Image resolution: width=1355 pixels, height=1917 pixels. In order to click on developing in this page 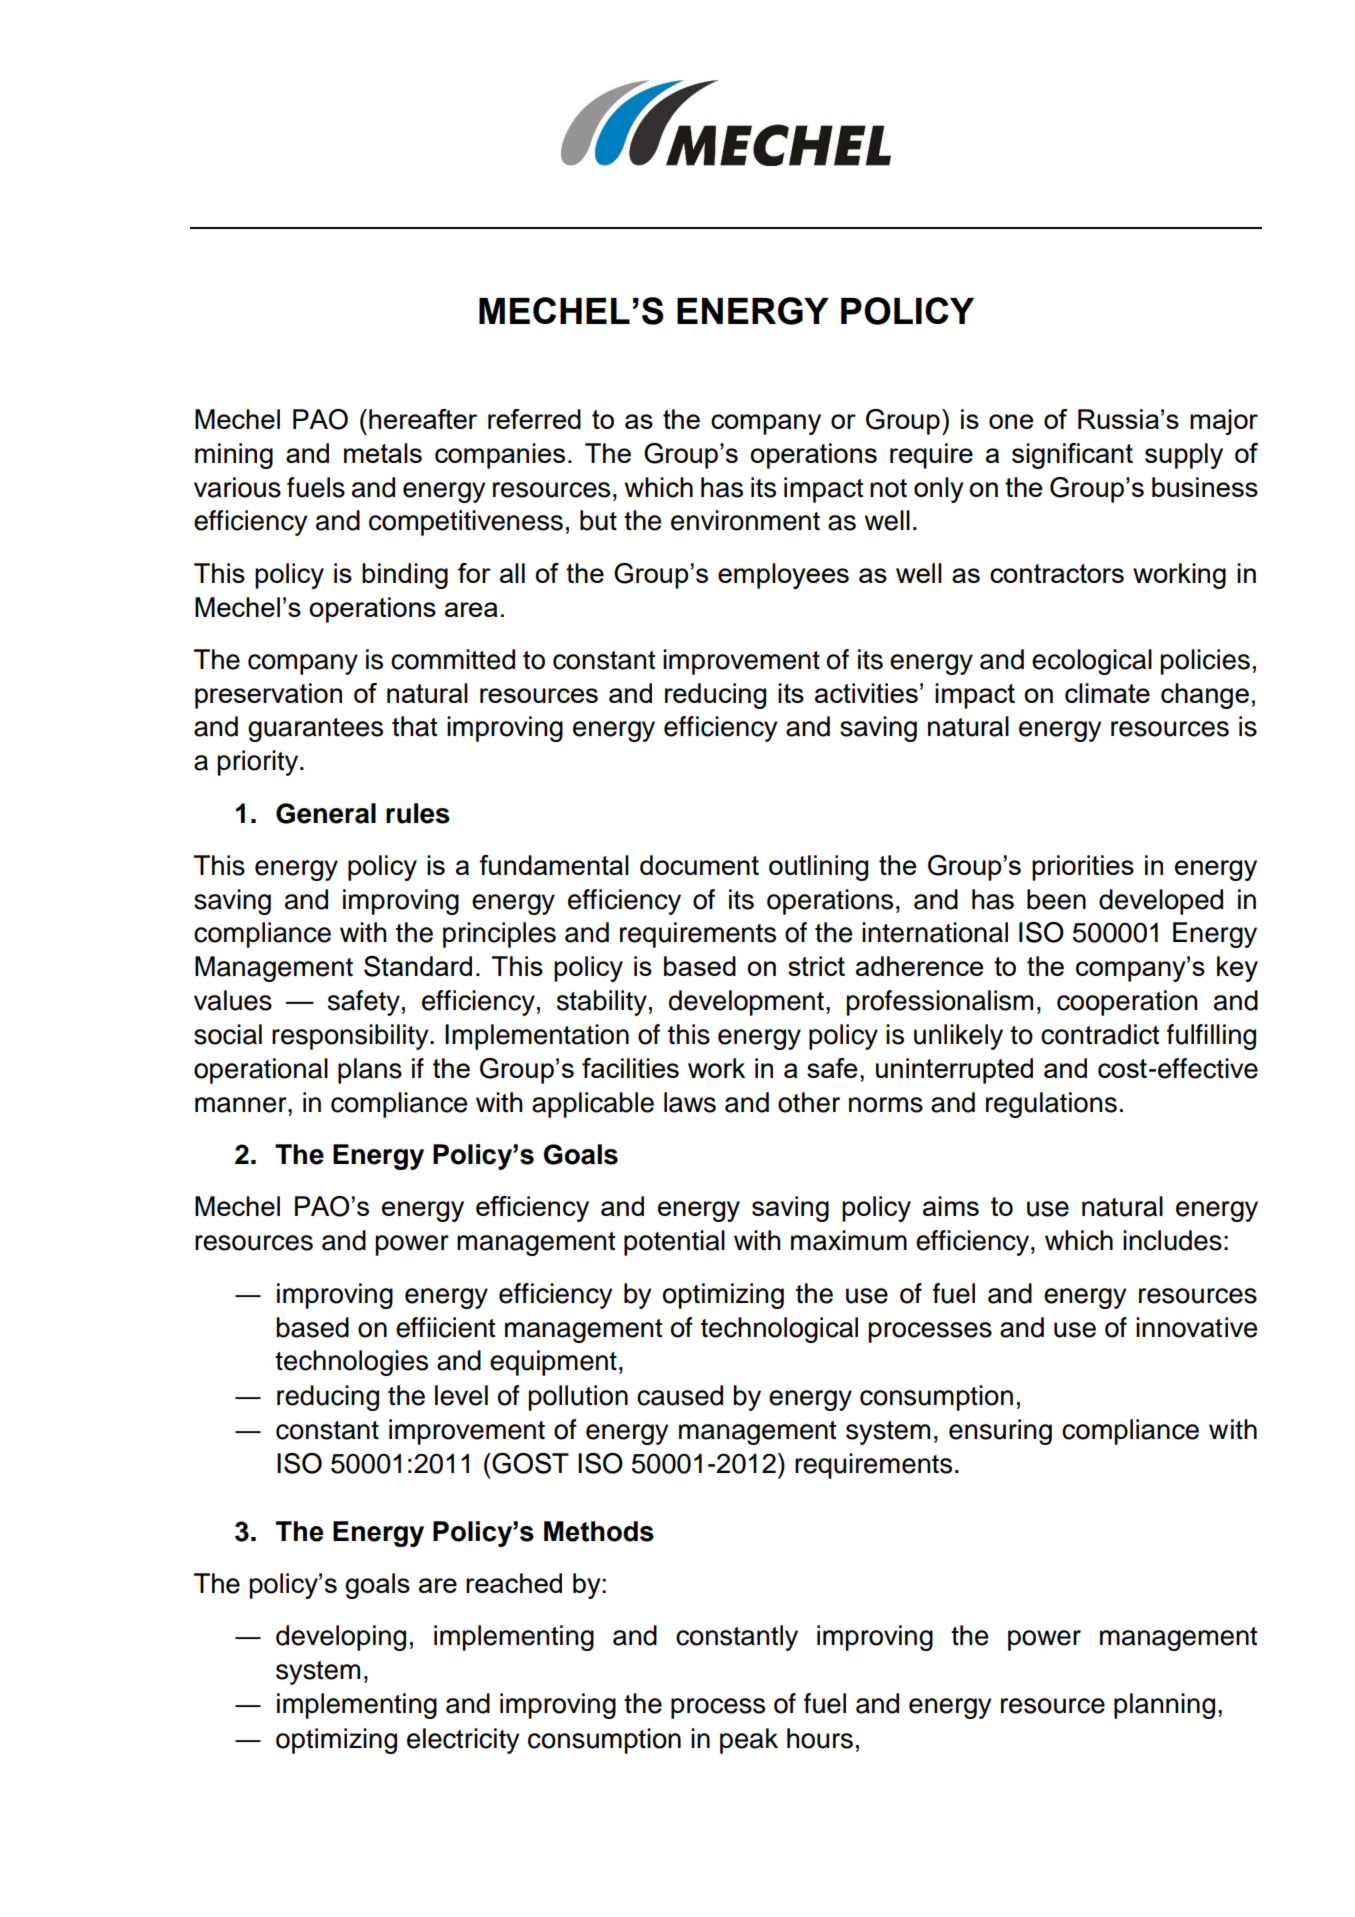, I will do `click(341, 1638)`.
